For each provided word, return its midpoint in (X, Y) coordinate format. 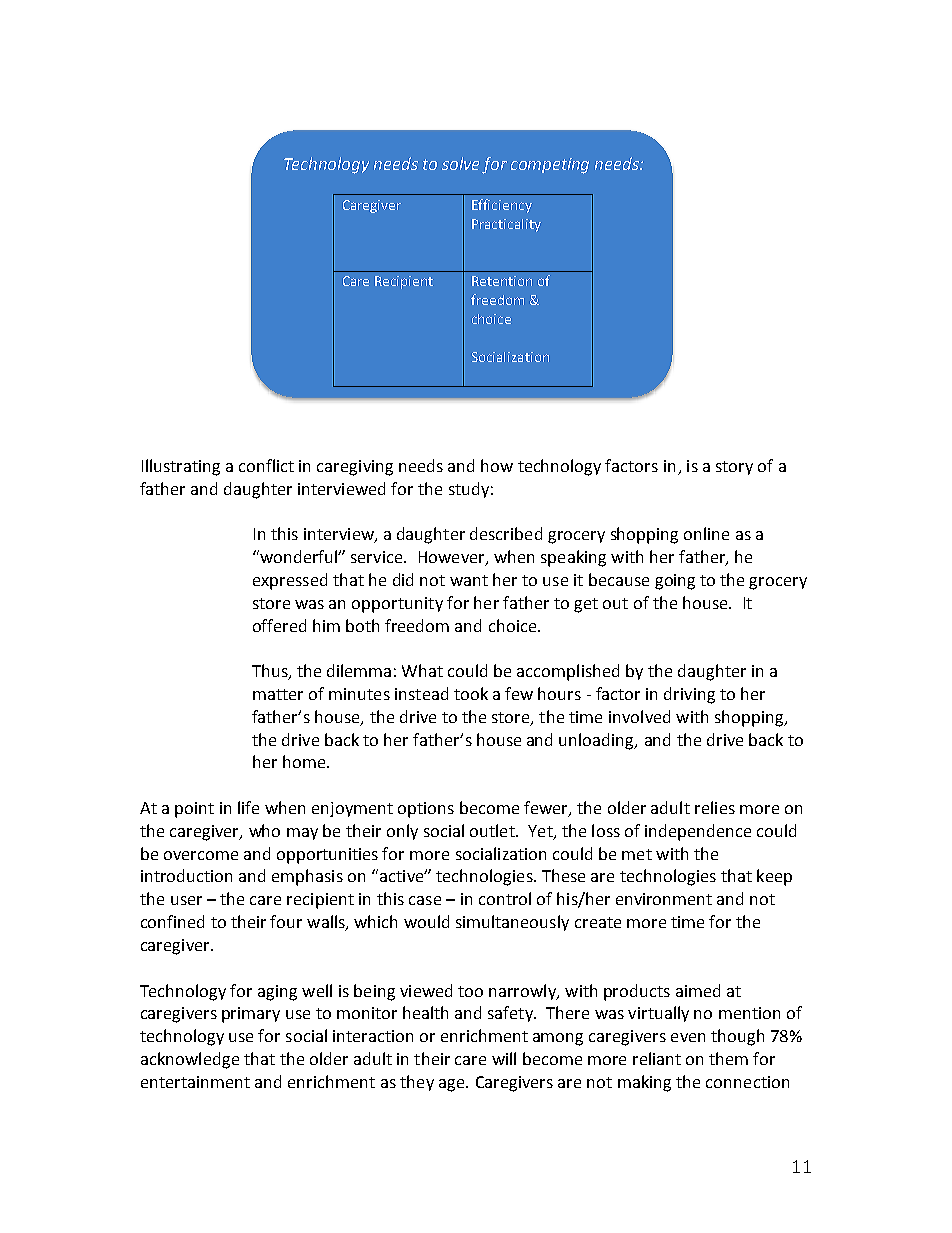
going (675, 582)
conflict (266, 465)
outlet (493, 830)
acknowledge (190, 1060)
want (469, 580)
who (264, 830)
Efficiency (502, 206)
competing (550, 166)
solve (460, 163)
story (734, 468)
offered (279, 625)
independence (698, 832)
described (506, 533)
